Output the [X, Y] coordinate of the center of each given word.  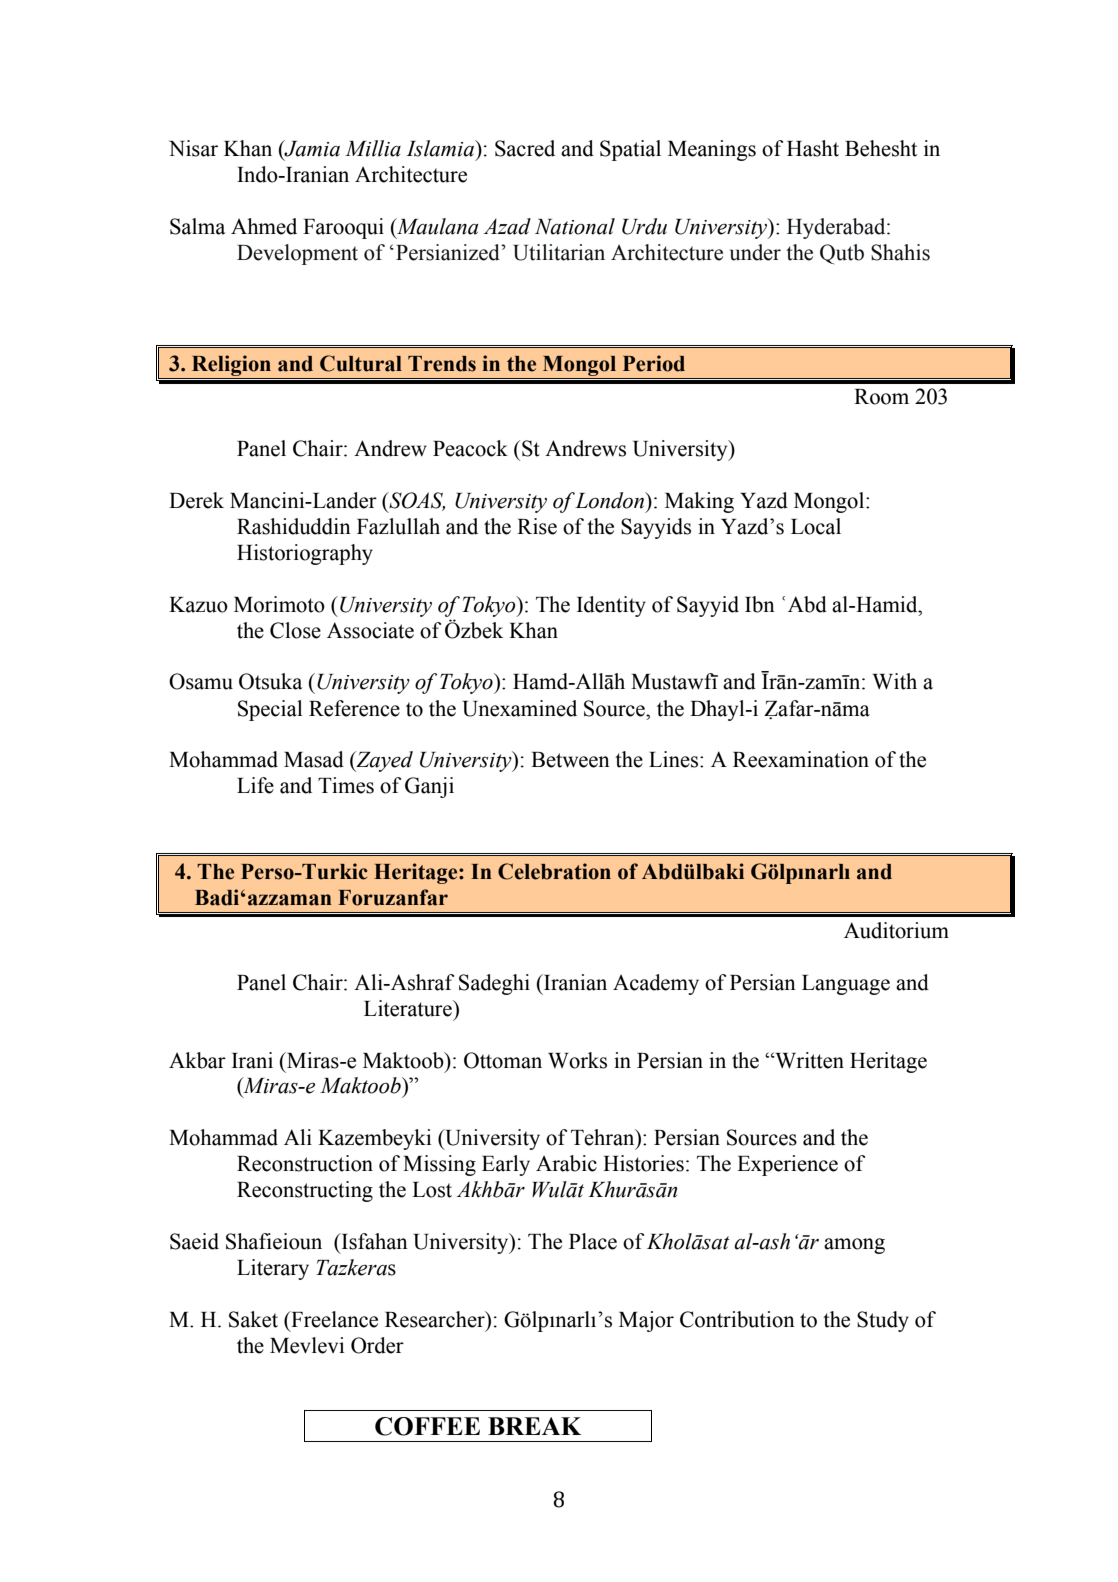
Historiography [305, 554]
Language [846, 985]
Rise [537, 526]
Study [883, 1321]
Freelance [333, 1319]
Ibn [760, 604]
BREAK [534, 1426]
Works [577, 1060]
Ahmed [264, 226]
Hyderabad [837, 228]
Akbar [197, 1060]
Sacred [525, 148]
